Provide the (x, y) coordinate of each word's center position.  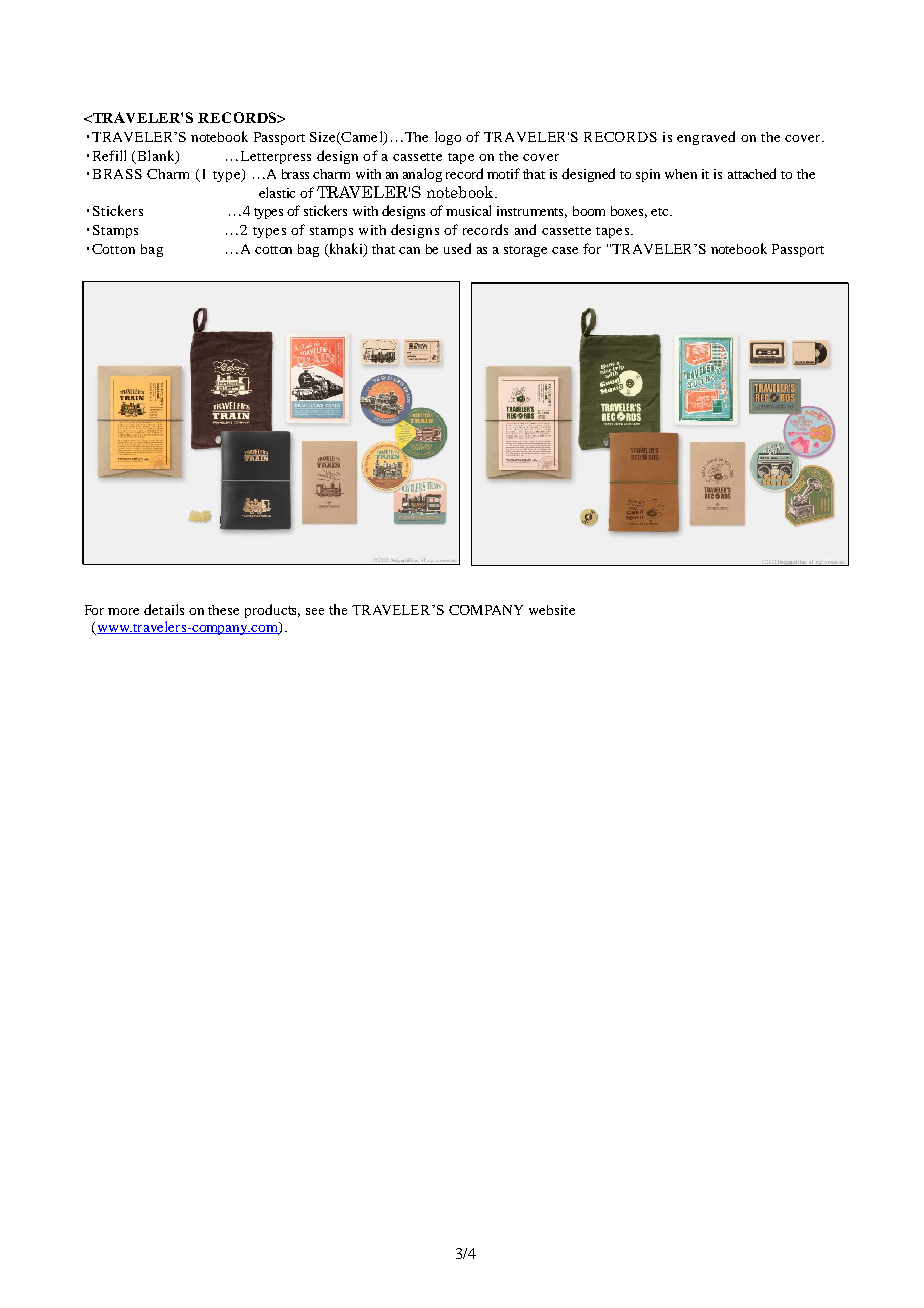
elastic (277, 192)
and (525, 229)
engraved (706, 138)
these (223, 610)
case (565, 250)
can (409, 250)
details (164, 609)
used (457, 248)
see (315, 611)
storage (525, 251)
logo (448, 138)
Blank (155, 156)
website (552, 610)
